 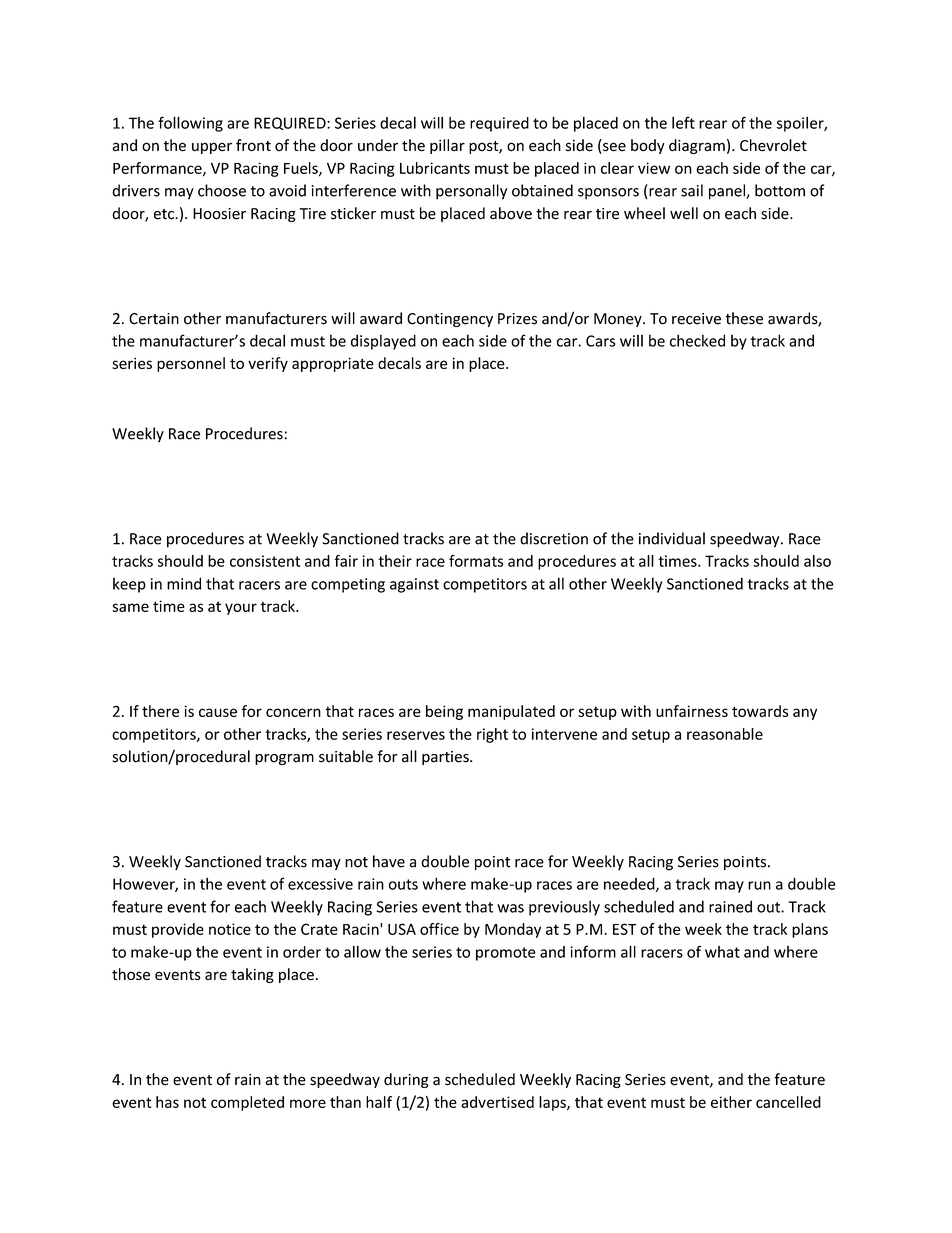 I want to click on individual, so click(x=672, y=538).
